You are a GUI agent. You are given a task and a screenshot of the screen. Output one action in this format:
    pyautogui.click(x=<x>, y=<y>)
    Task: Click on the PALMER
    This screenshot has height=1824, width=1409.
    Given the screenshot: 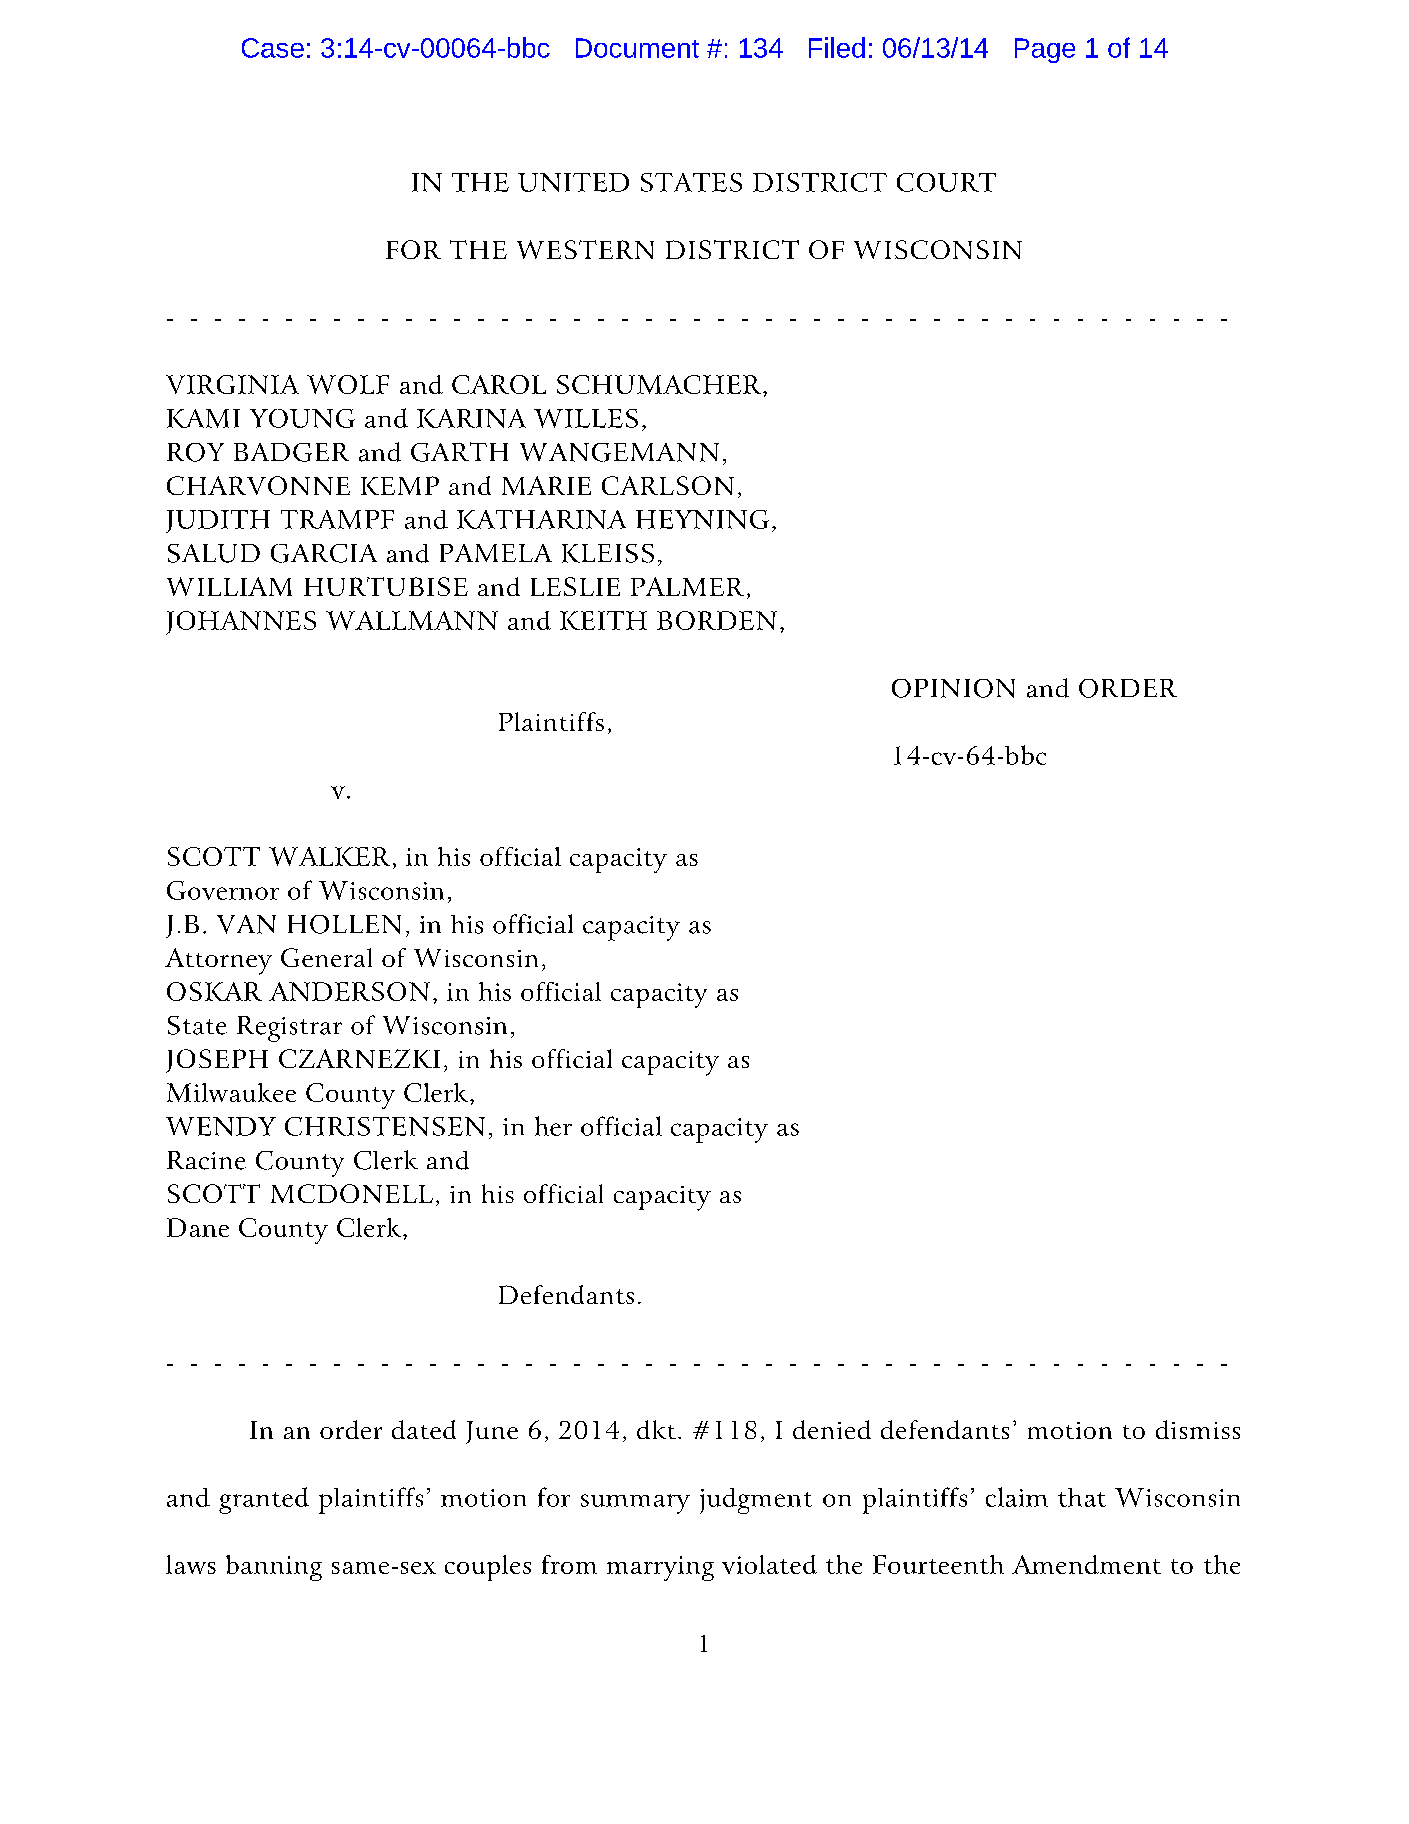 What is the action you would take?
    pyautogui.click(x=687, y=586)
